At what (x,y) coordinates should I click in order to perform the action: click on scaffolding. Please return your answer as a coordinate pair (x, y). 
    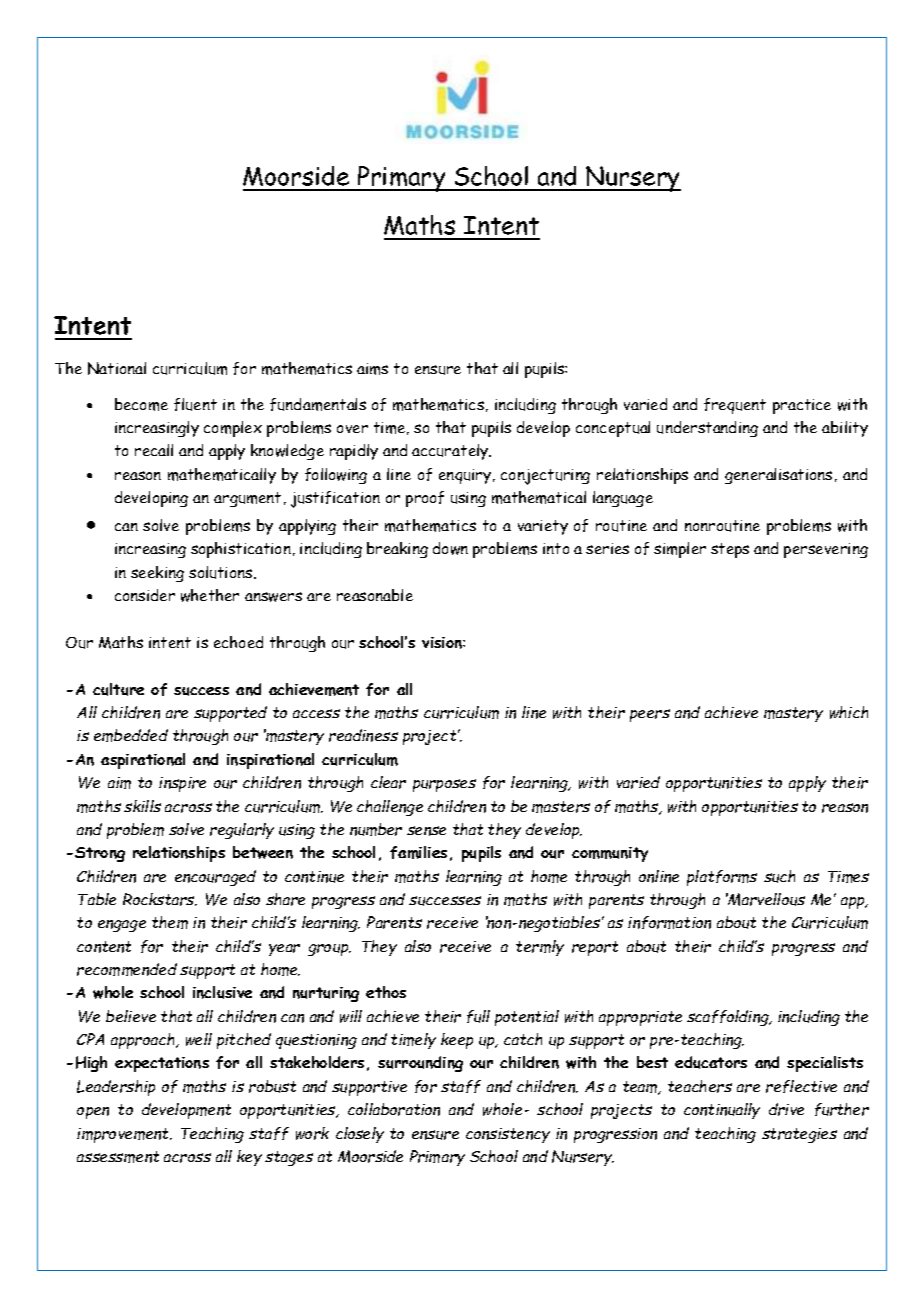
    Looking at the image, I should click on (729, 1018).
